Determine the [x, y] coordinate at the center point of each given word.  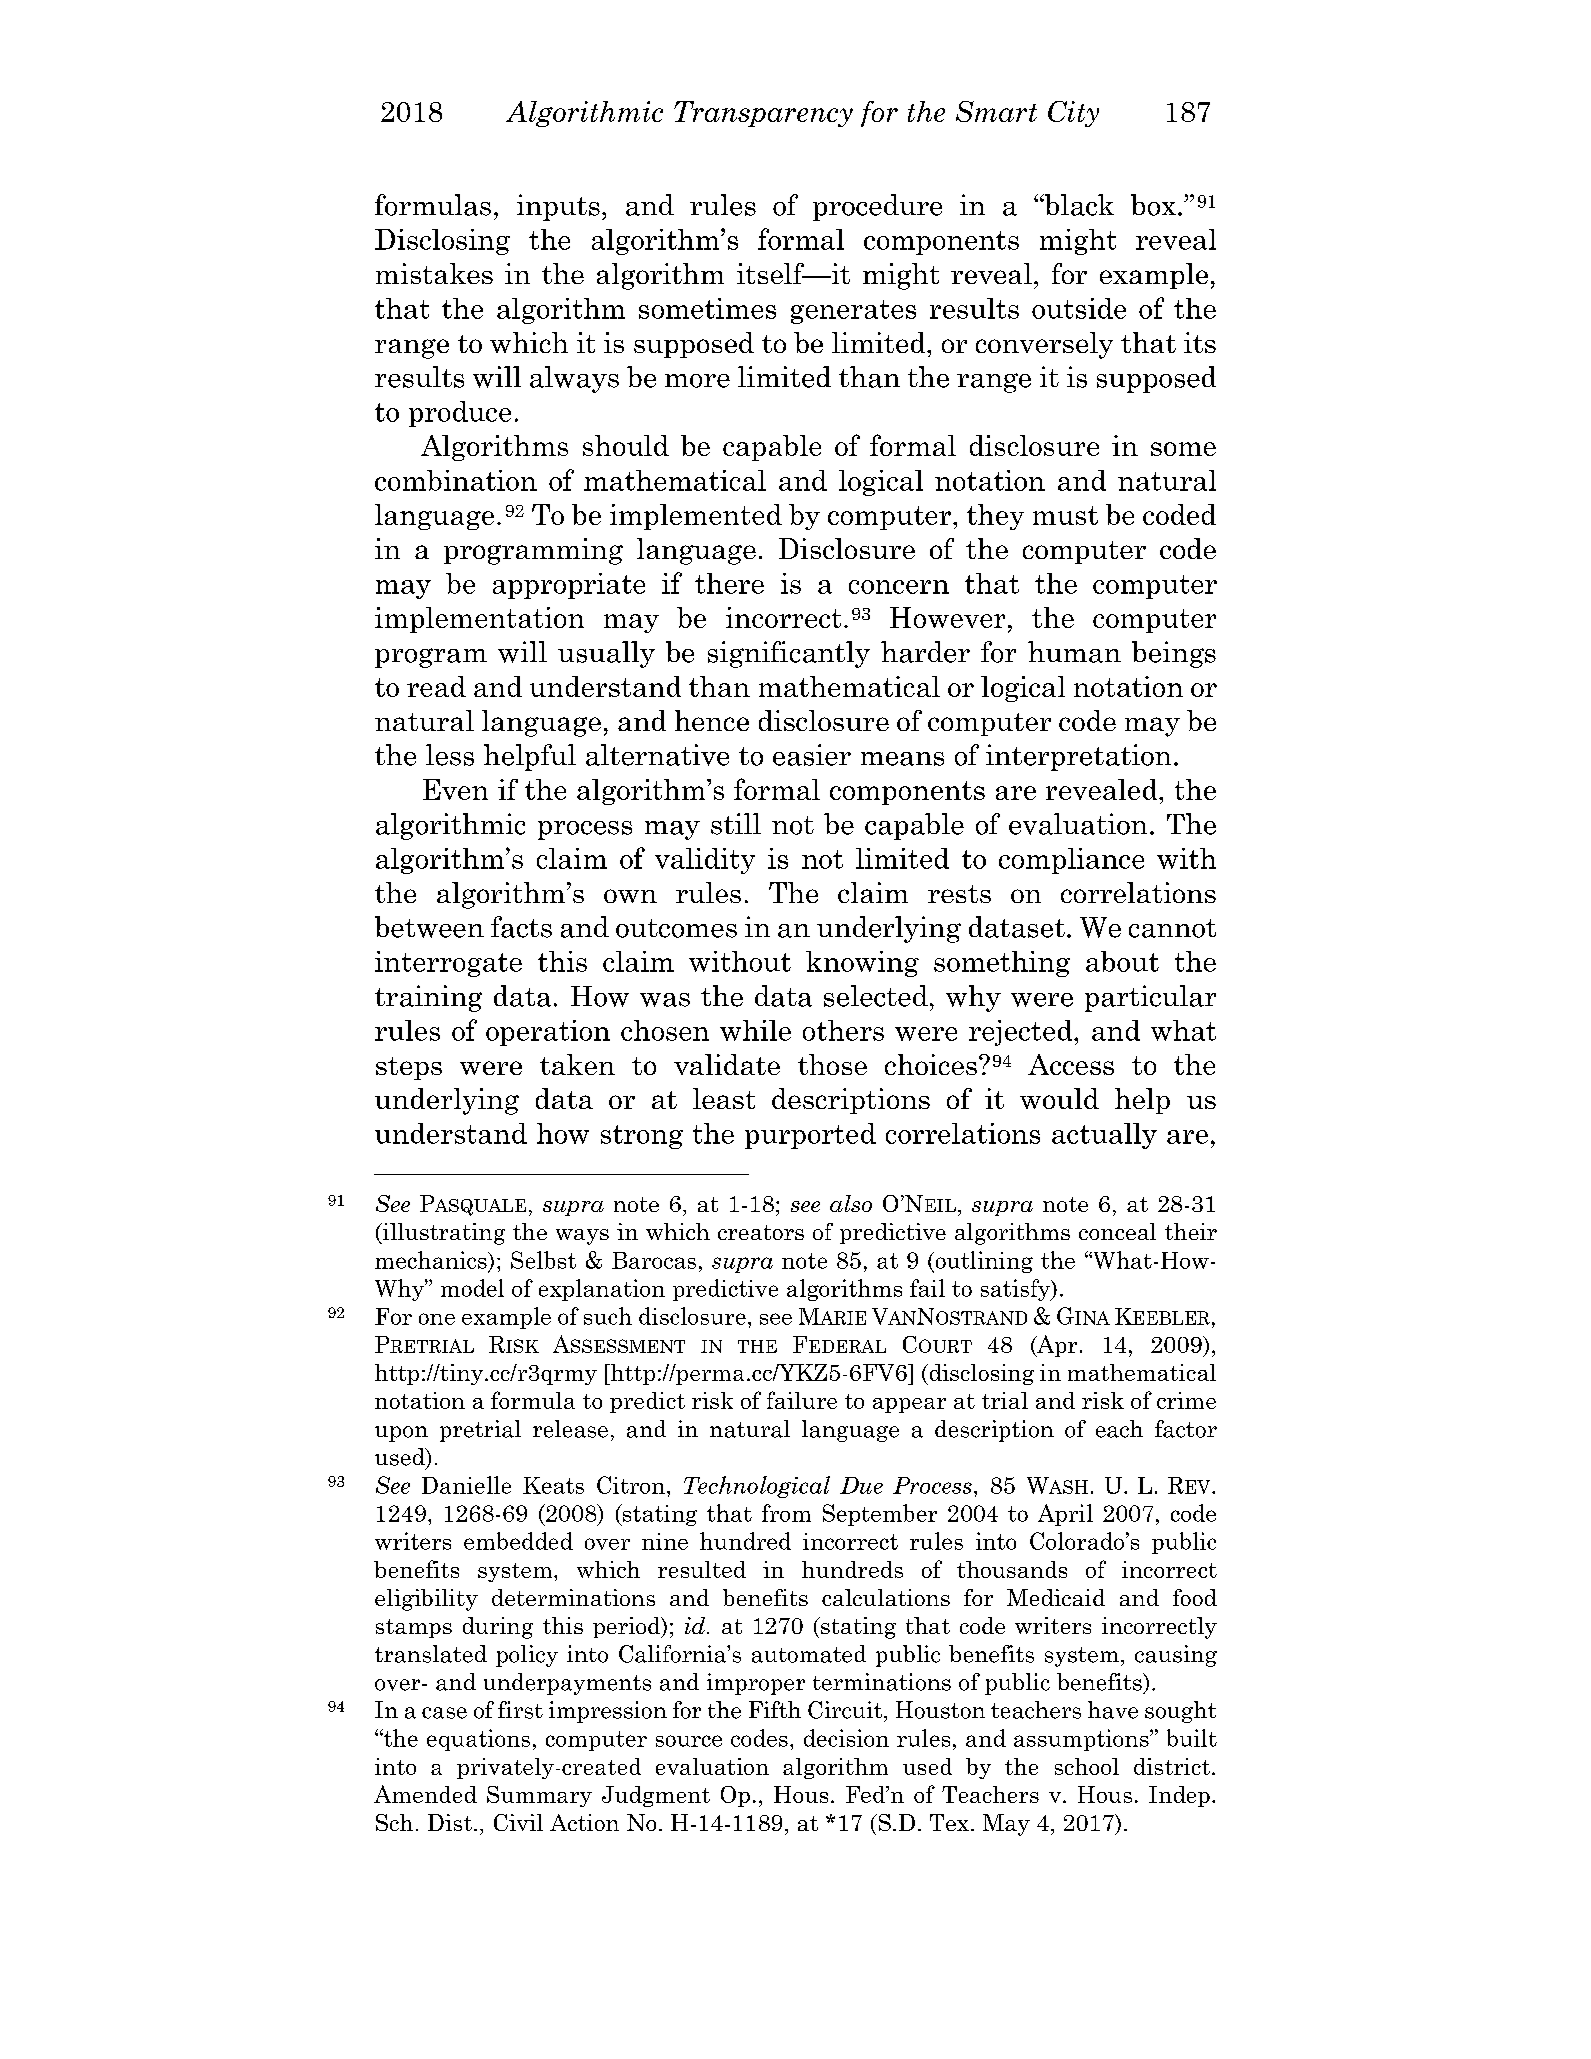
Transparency [763, 114]
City [1073, 114]
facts [521, 927]
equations [478, 1740]
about [1122, 961]
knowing [862, 964]
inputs [558, 207]
